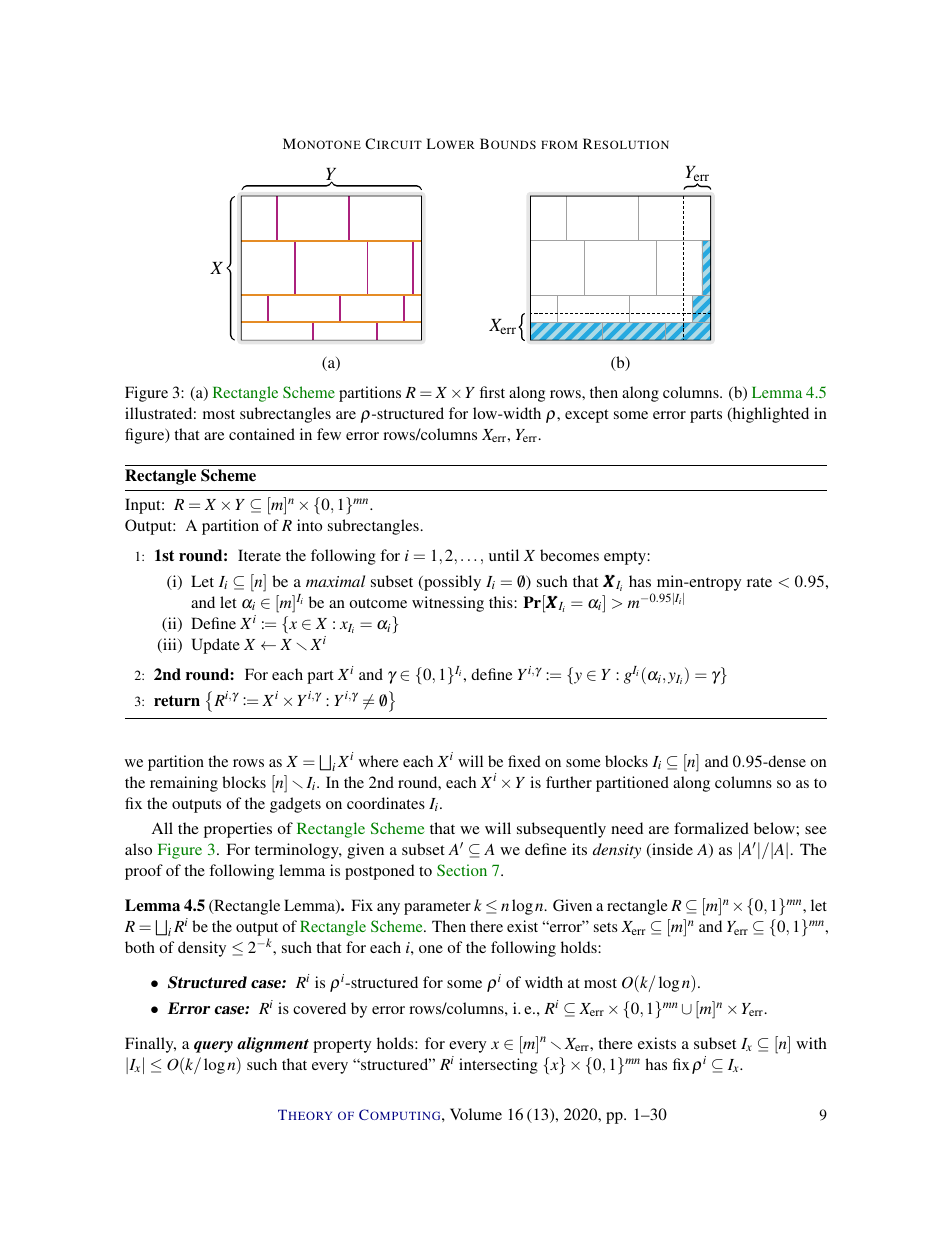 Image resolution: width=952 pixels, height=1233 pixels. I want to click on becomes, so click(569, 555).
